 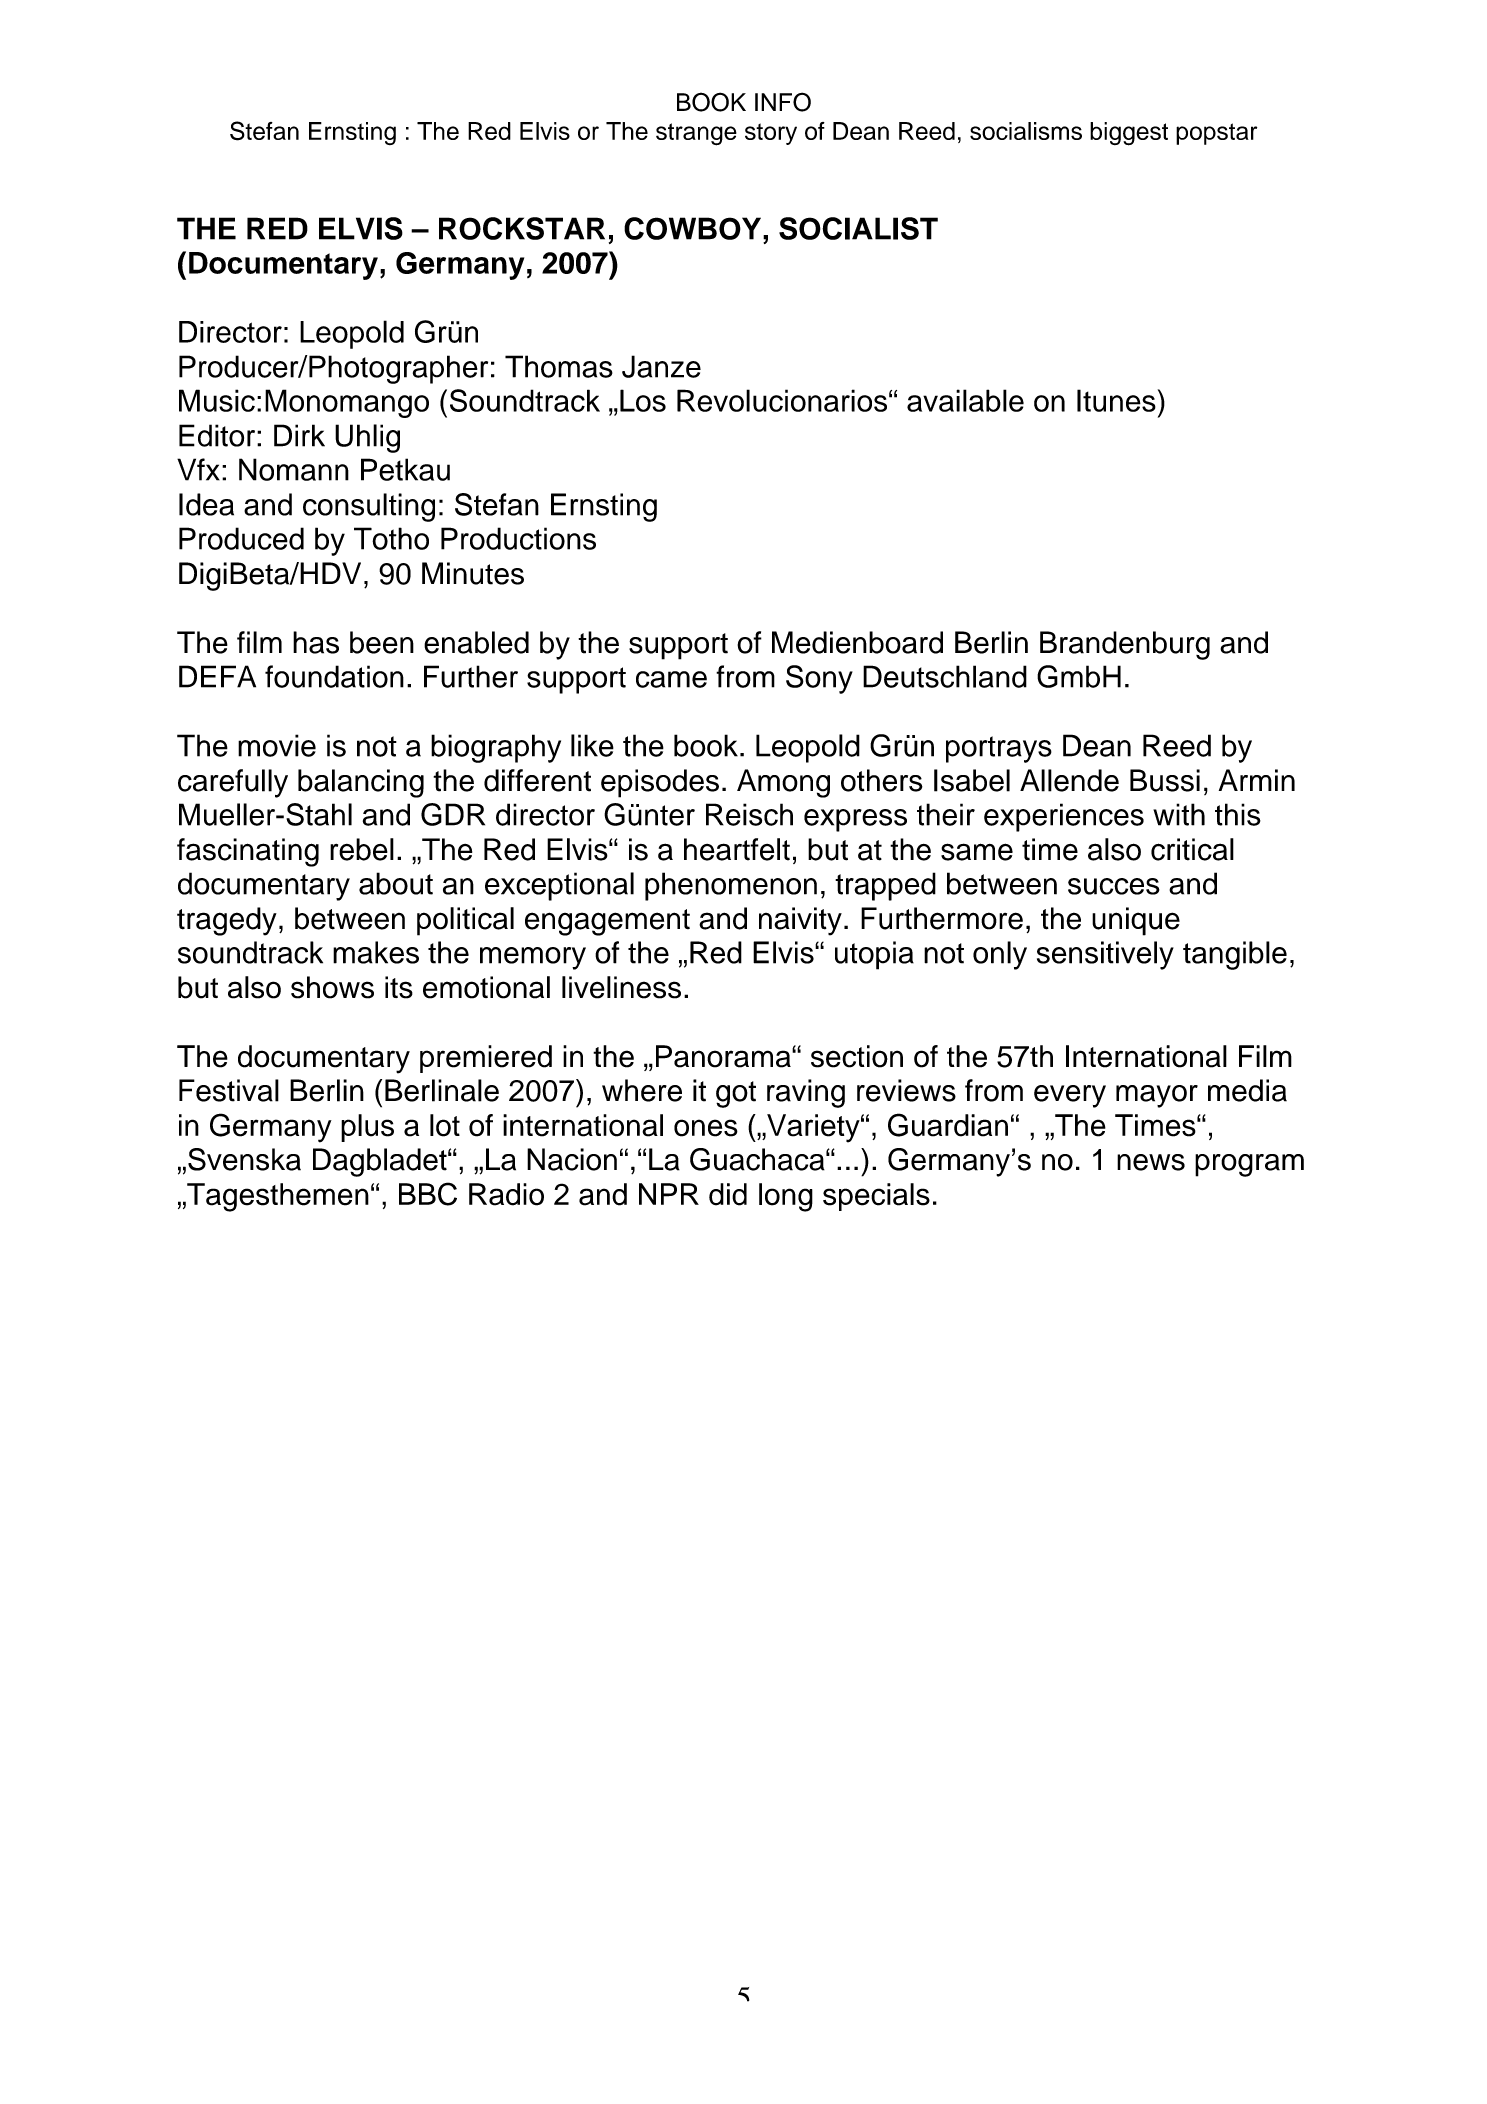 I want to click on ROCKSTAR, so click(x=522, y=228).
